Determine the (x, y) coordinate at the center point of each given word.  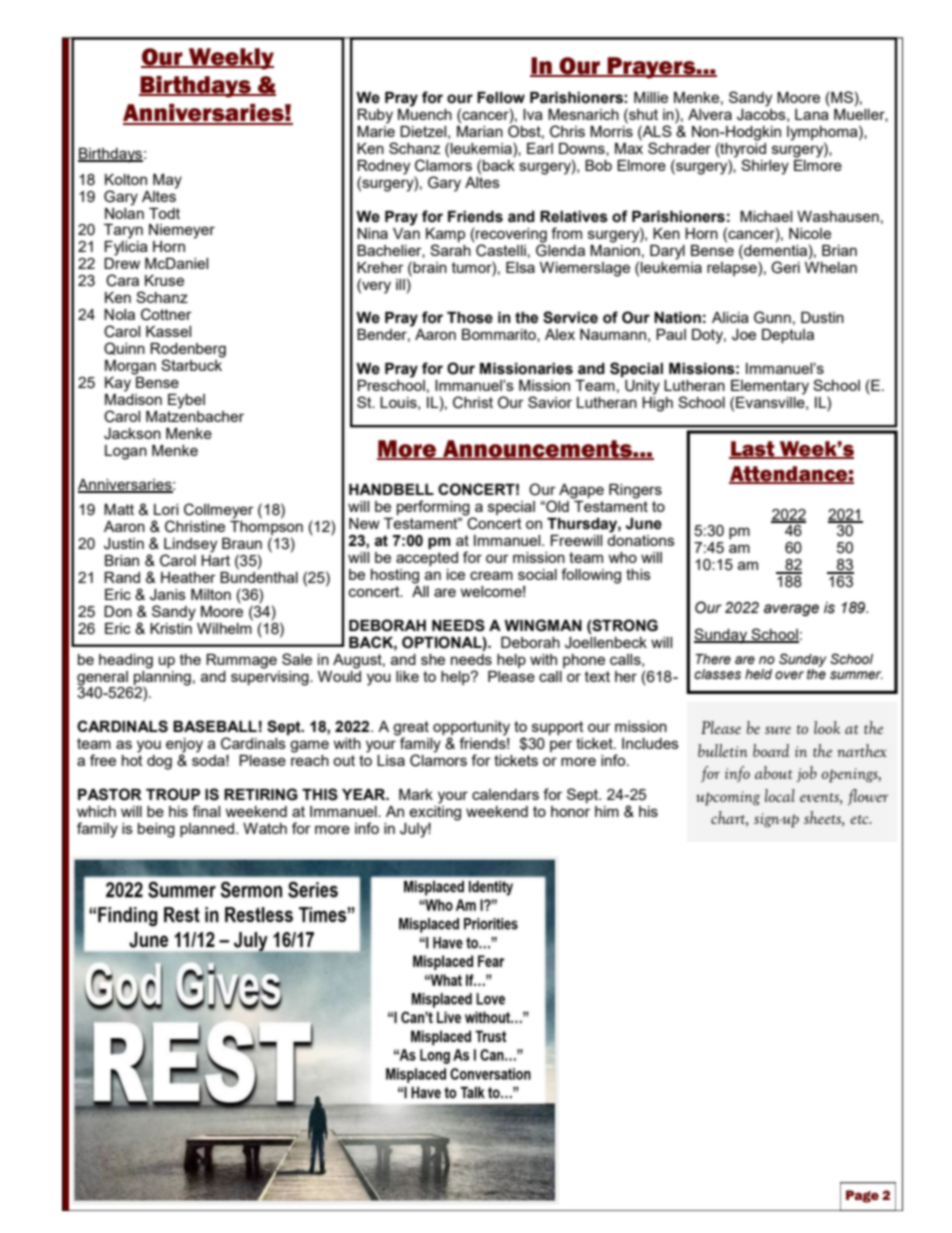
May (167, 181)
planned (207, 830)
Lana (812, 113)
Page (862, 1196)
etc (860, 819)
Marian (480, 130)
